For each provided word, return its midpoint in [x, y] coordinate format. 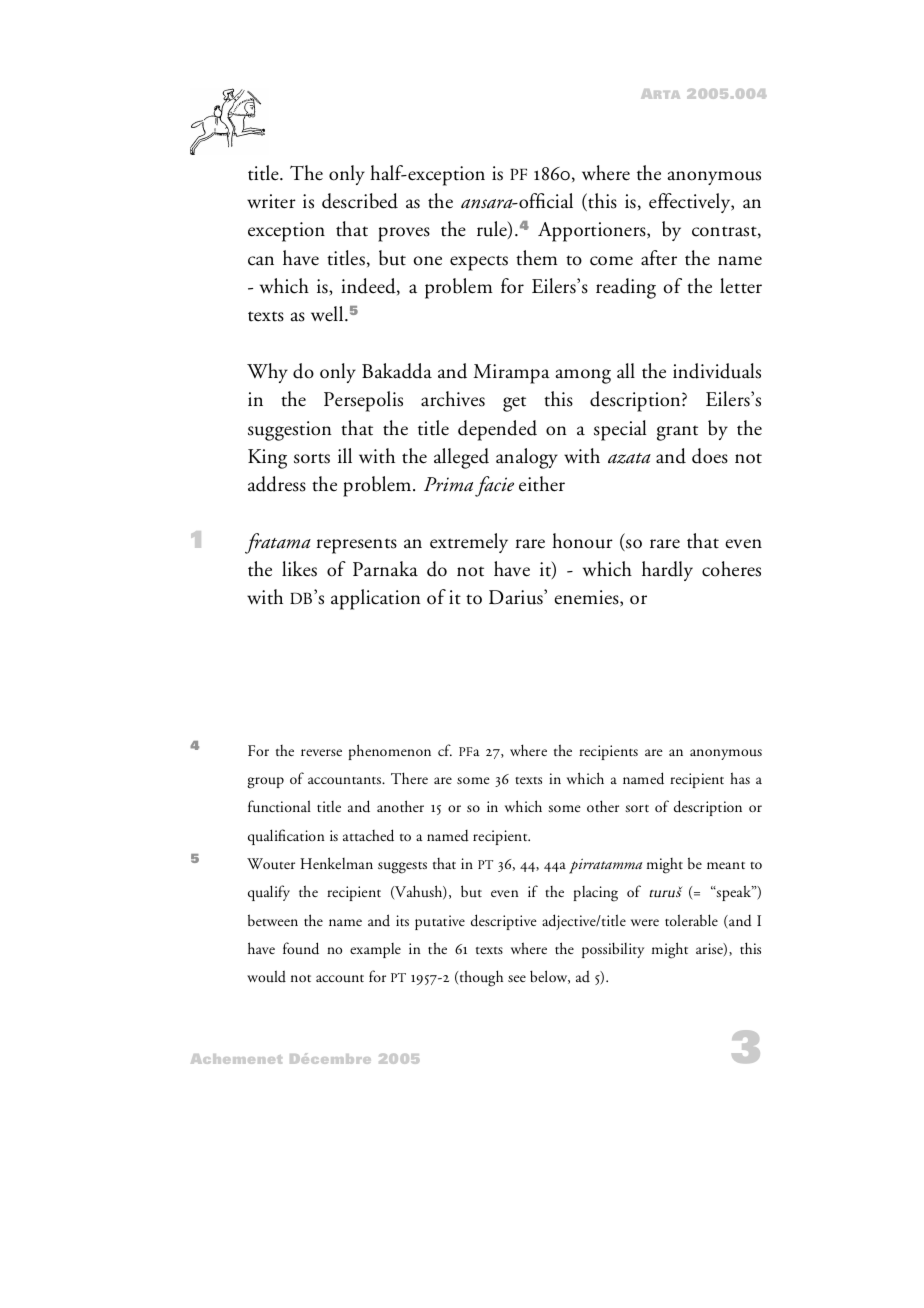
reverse [321, 752]
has [740, 778]
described [360, 201]
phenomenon [390, 752]
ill [345, 455]
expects [479, 263]
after [659, 258]
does [710, 456]
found [301, 948]
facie [494, 486]
